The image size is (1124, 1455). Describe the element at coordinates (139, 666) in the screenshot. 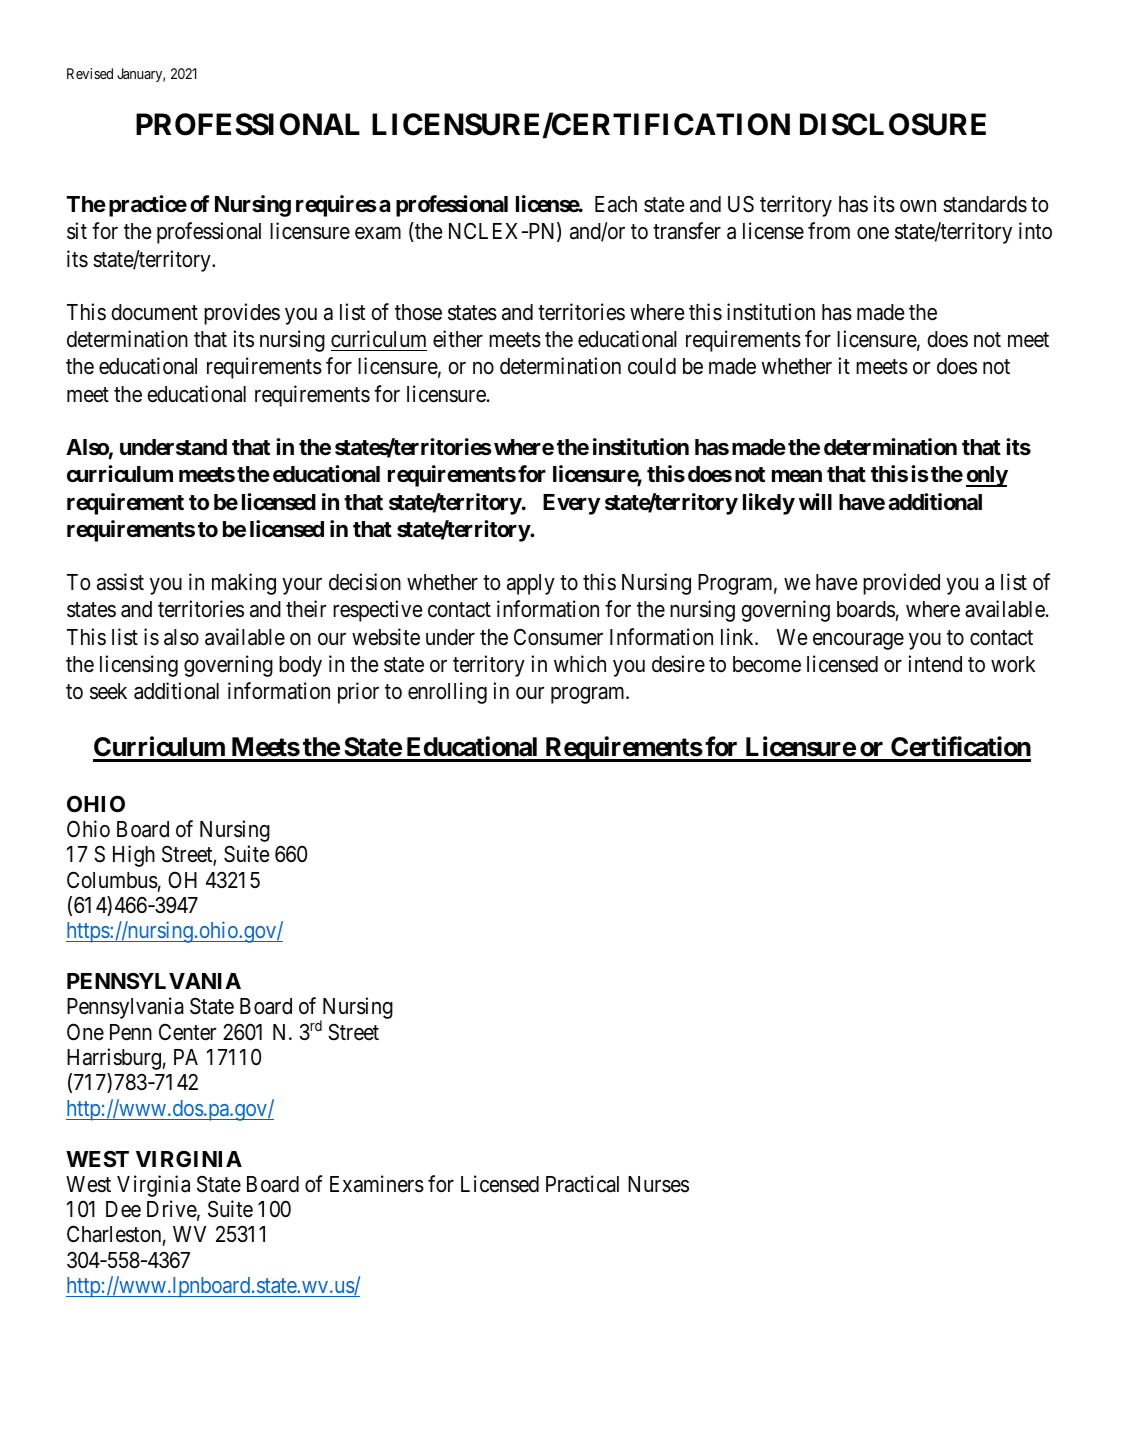

I see `licensing` at that location.
